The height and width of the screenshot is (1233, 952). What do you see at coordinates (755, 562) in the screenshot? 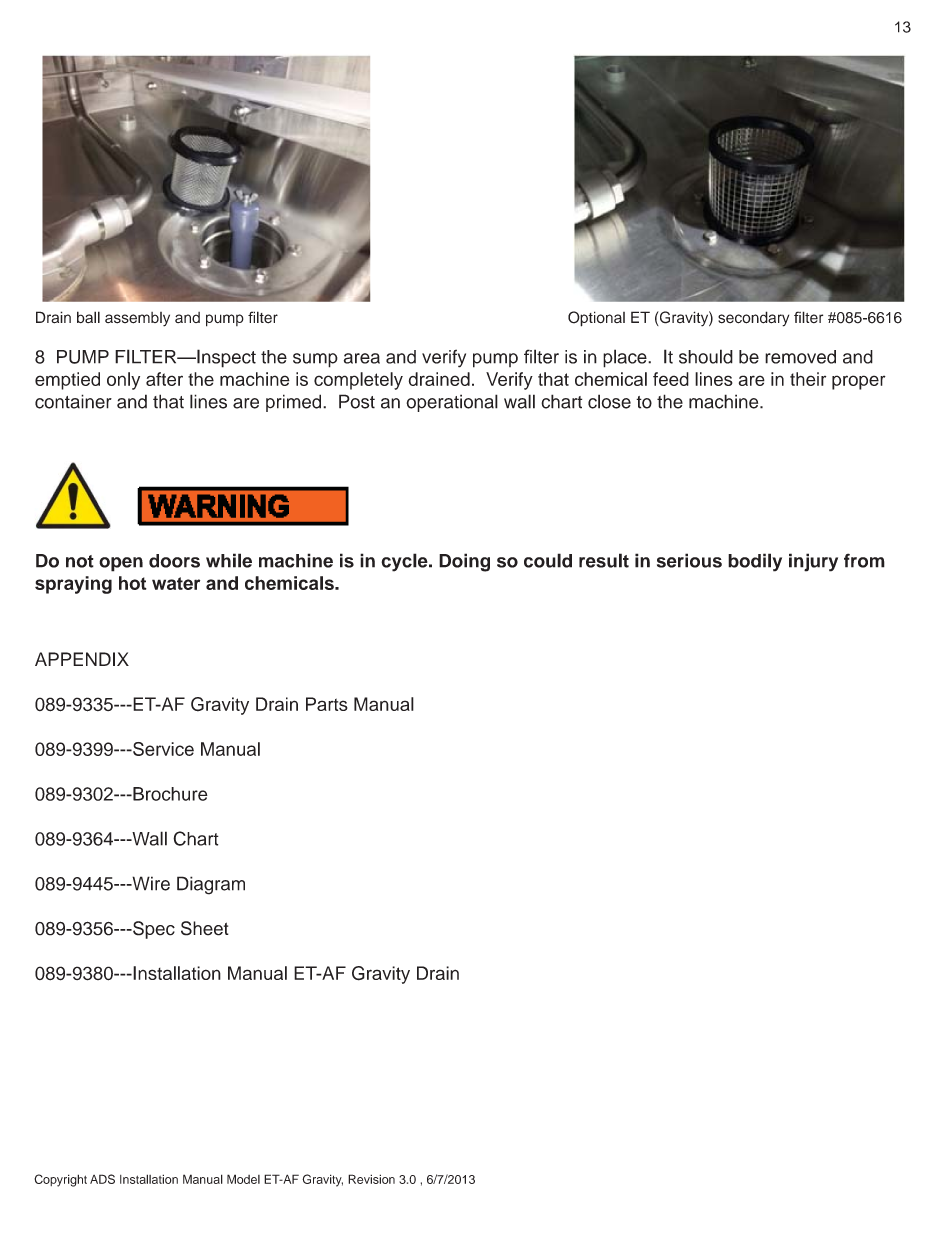
I see `bodily` at bounding box center [755, 562].
